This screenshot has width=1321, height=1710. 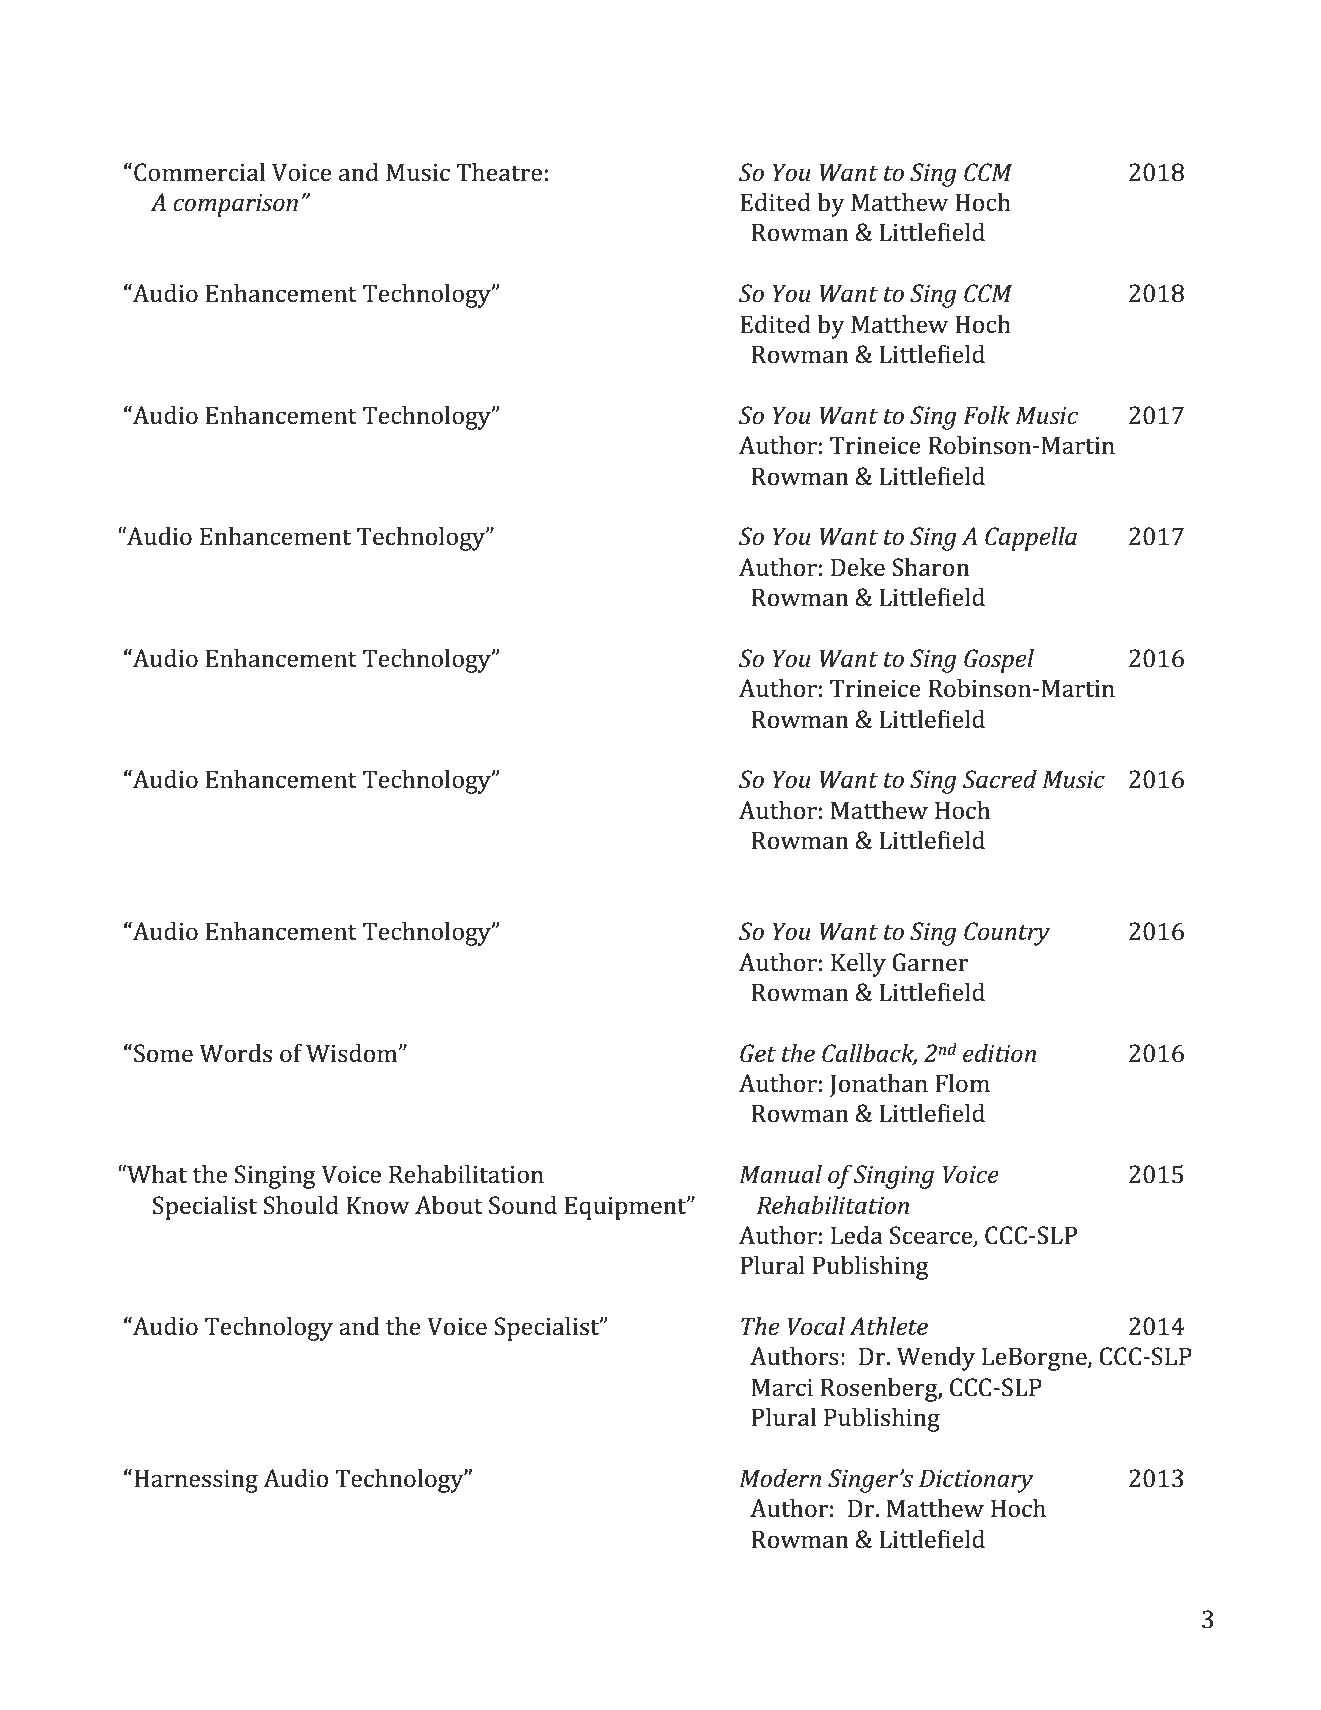 What do you see at coordinates (499, 172) in the screenshot?
I see `Theatre` at bounding box center [499, 172].
